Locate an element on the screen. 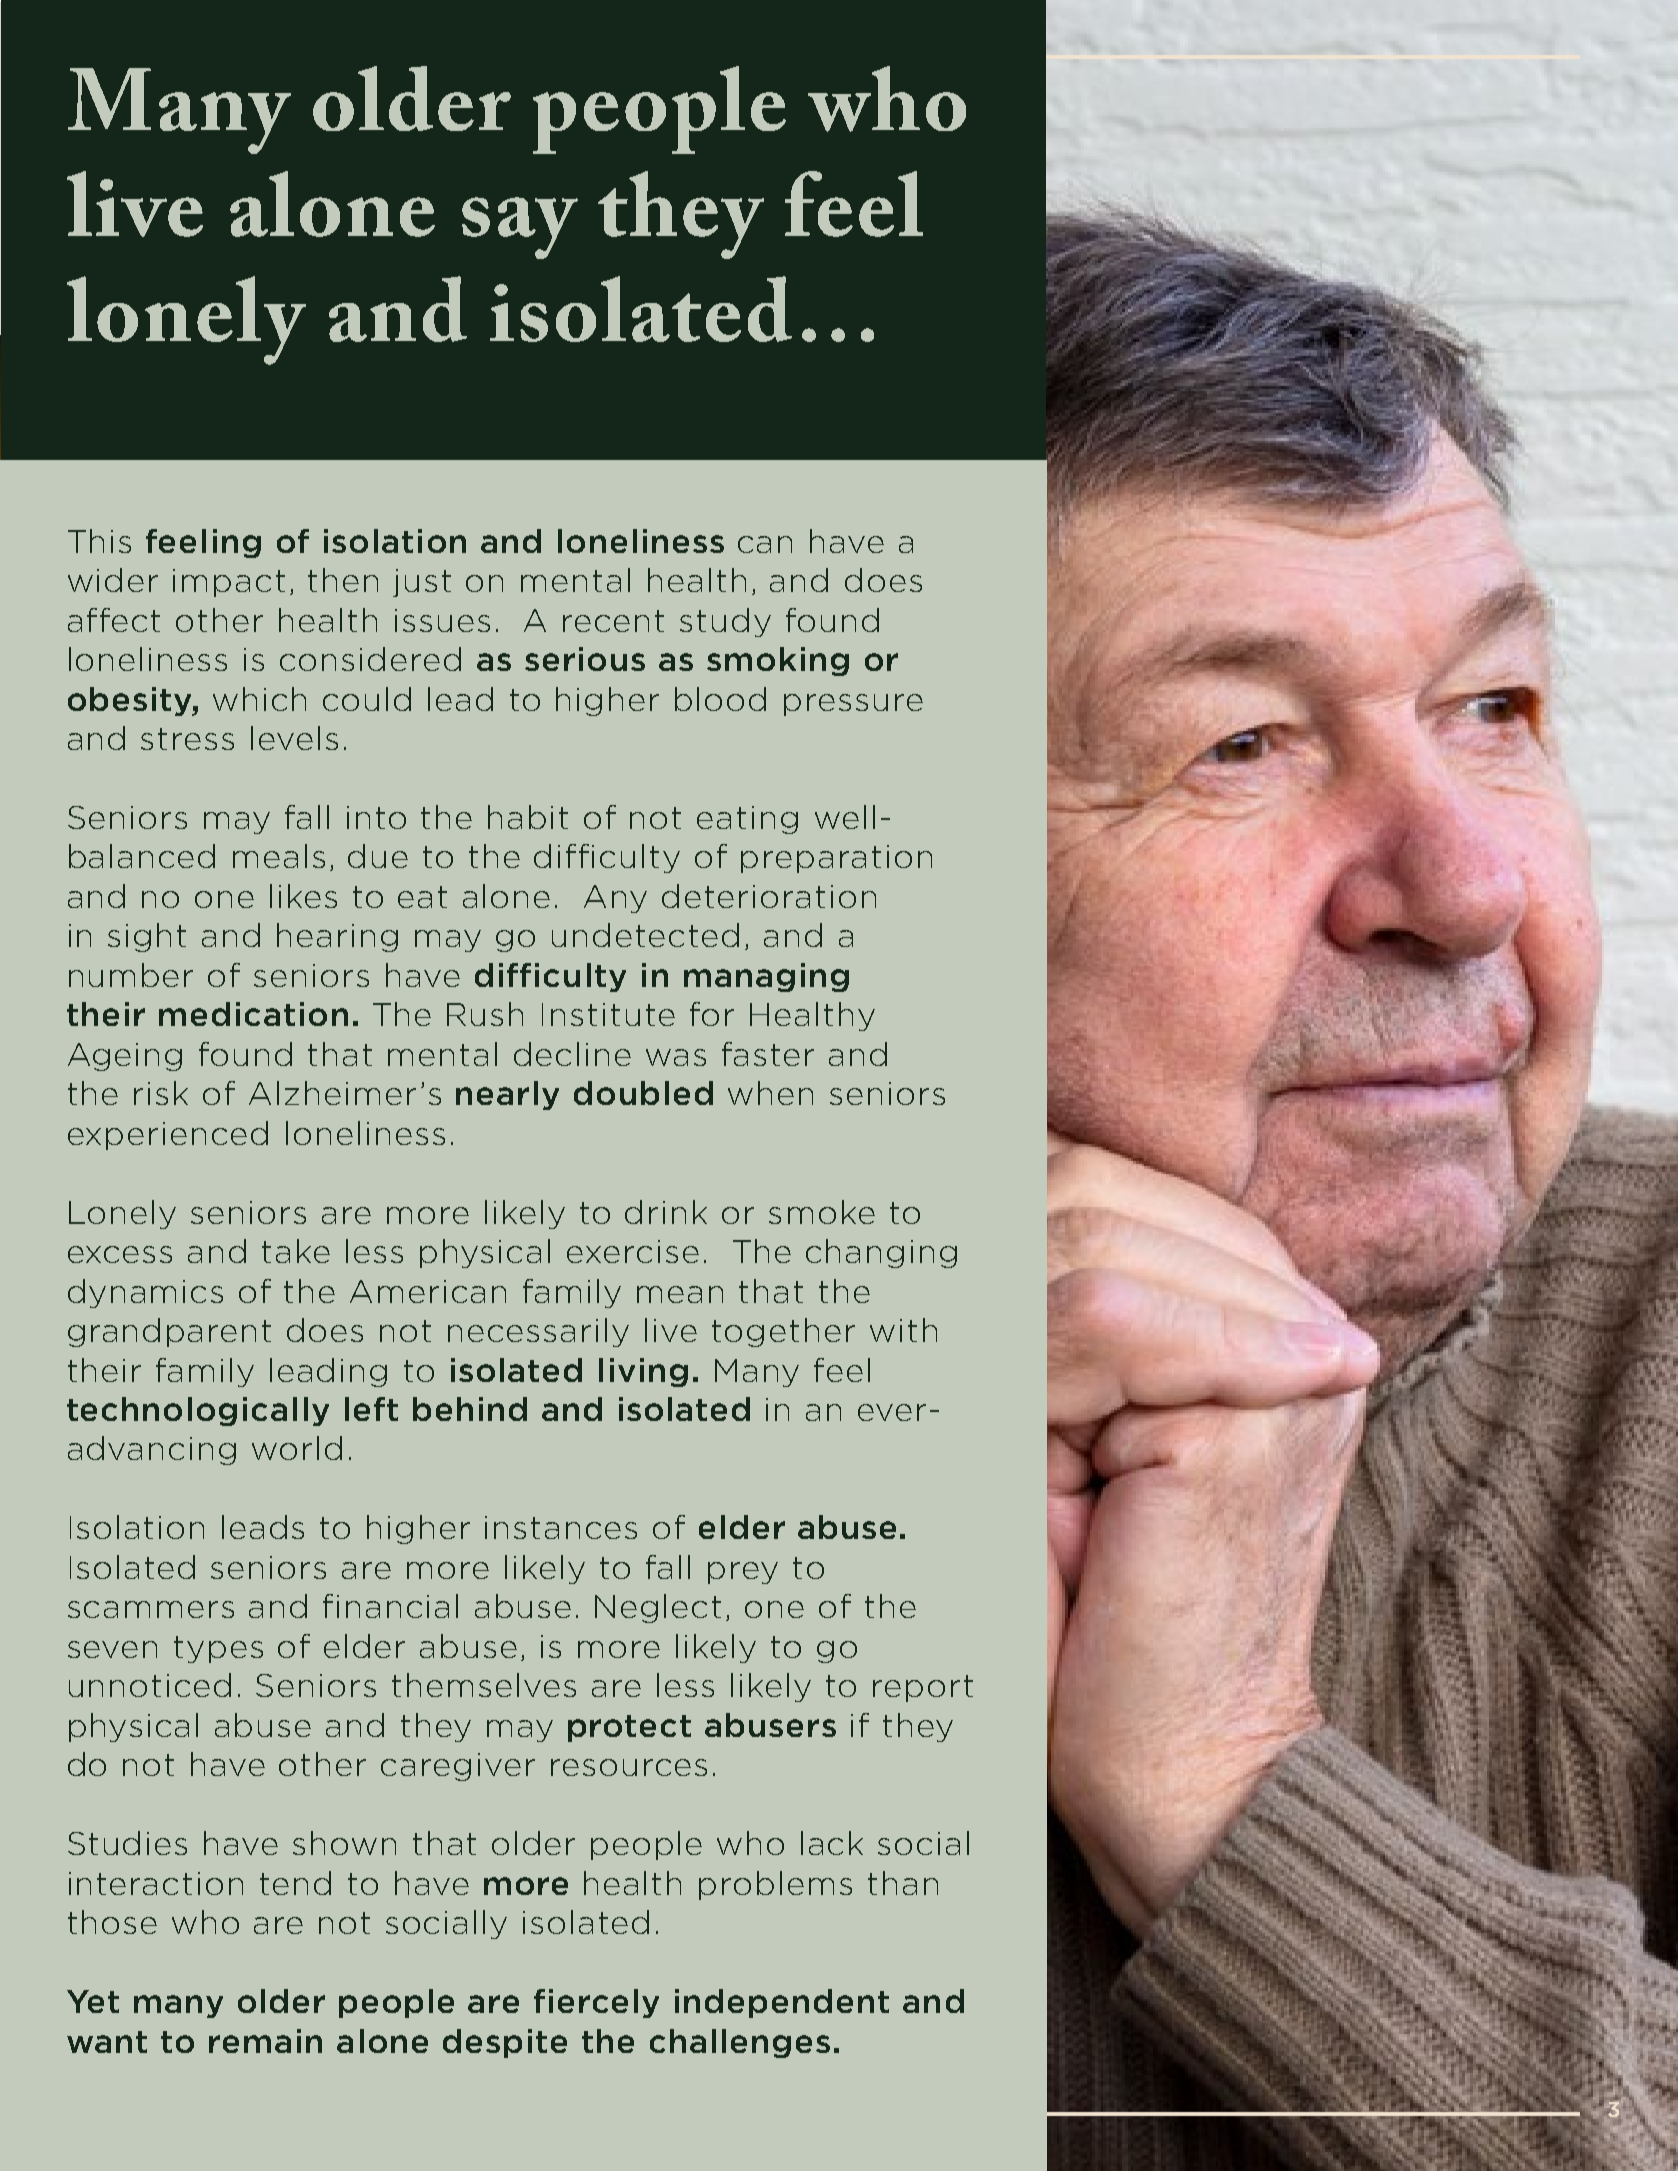  remain is located at coordinates (265, 2041).
